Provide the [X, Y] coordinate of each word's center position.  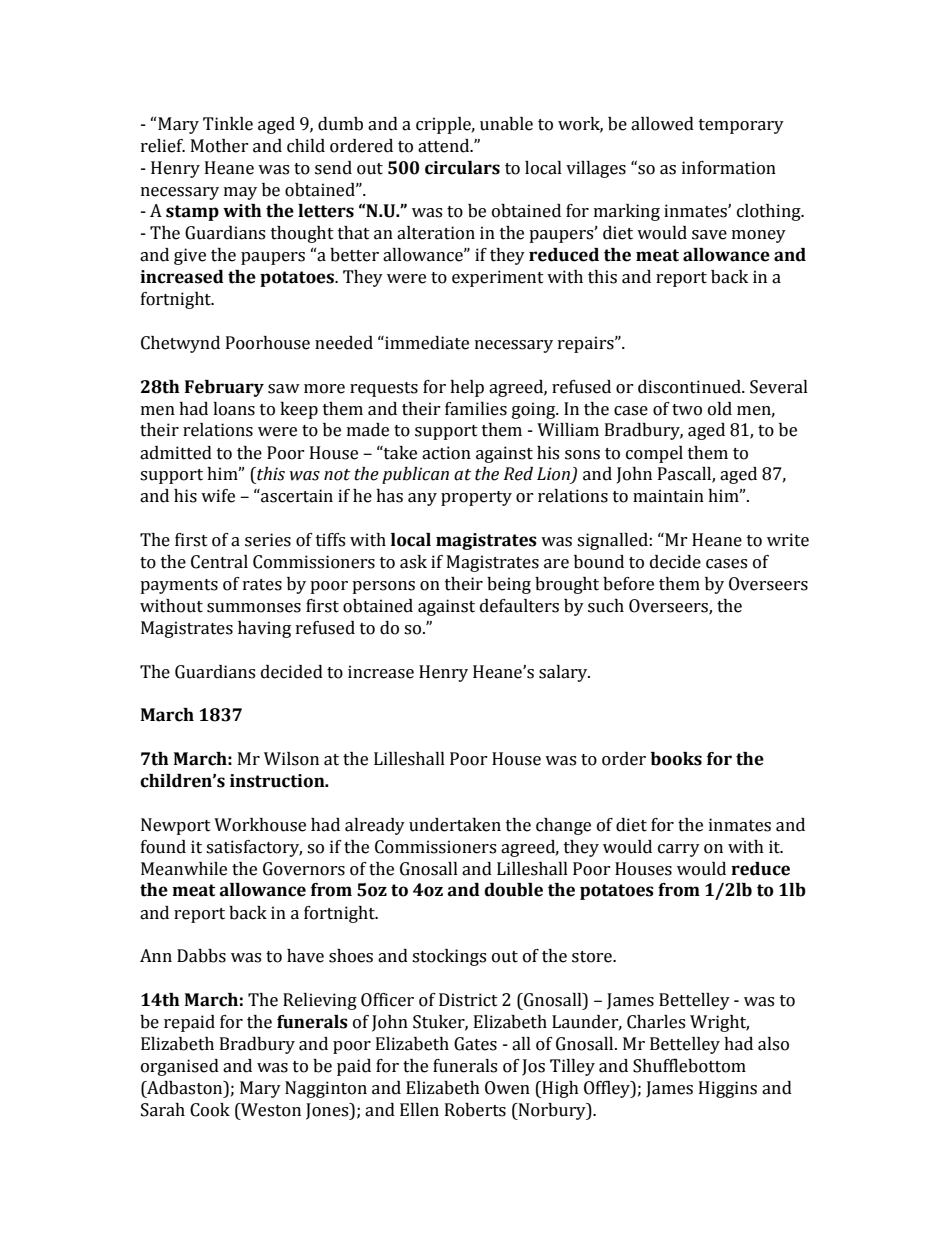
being [509, 585]
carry [679, 850]
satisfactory [254, 848]
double [513, 890]
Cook [210, 1110]
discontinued [690, 387]
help [467, 388]
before [628, 584]
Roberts [475, 1110]
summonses [254, 608]
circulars [462, 168]
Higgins [728, 1089]
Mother [220, 146]
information [729, 168]
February [224, 388]
